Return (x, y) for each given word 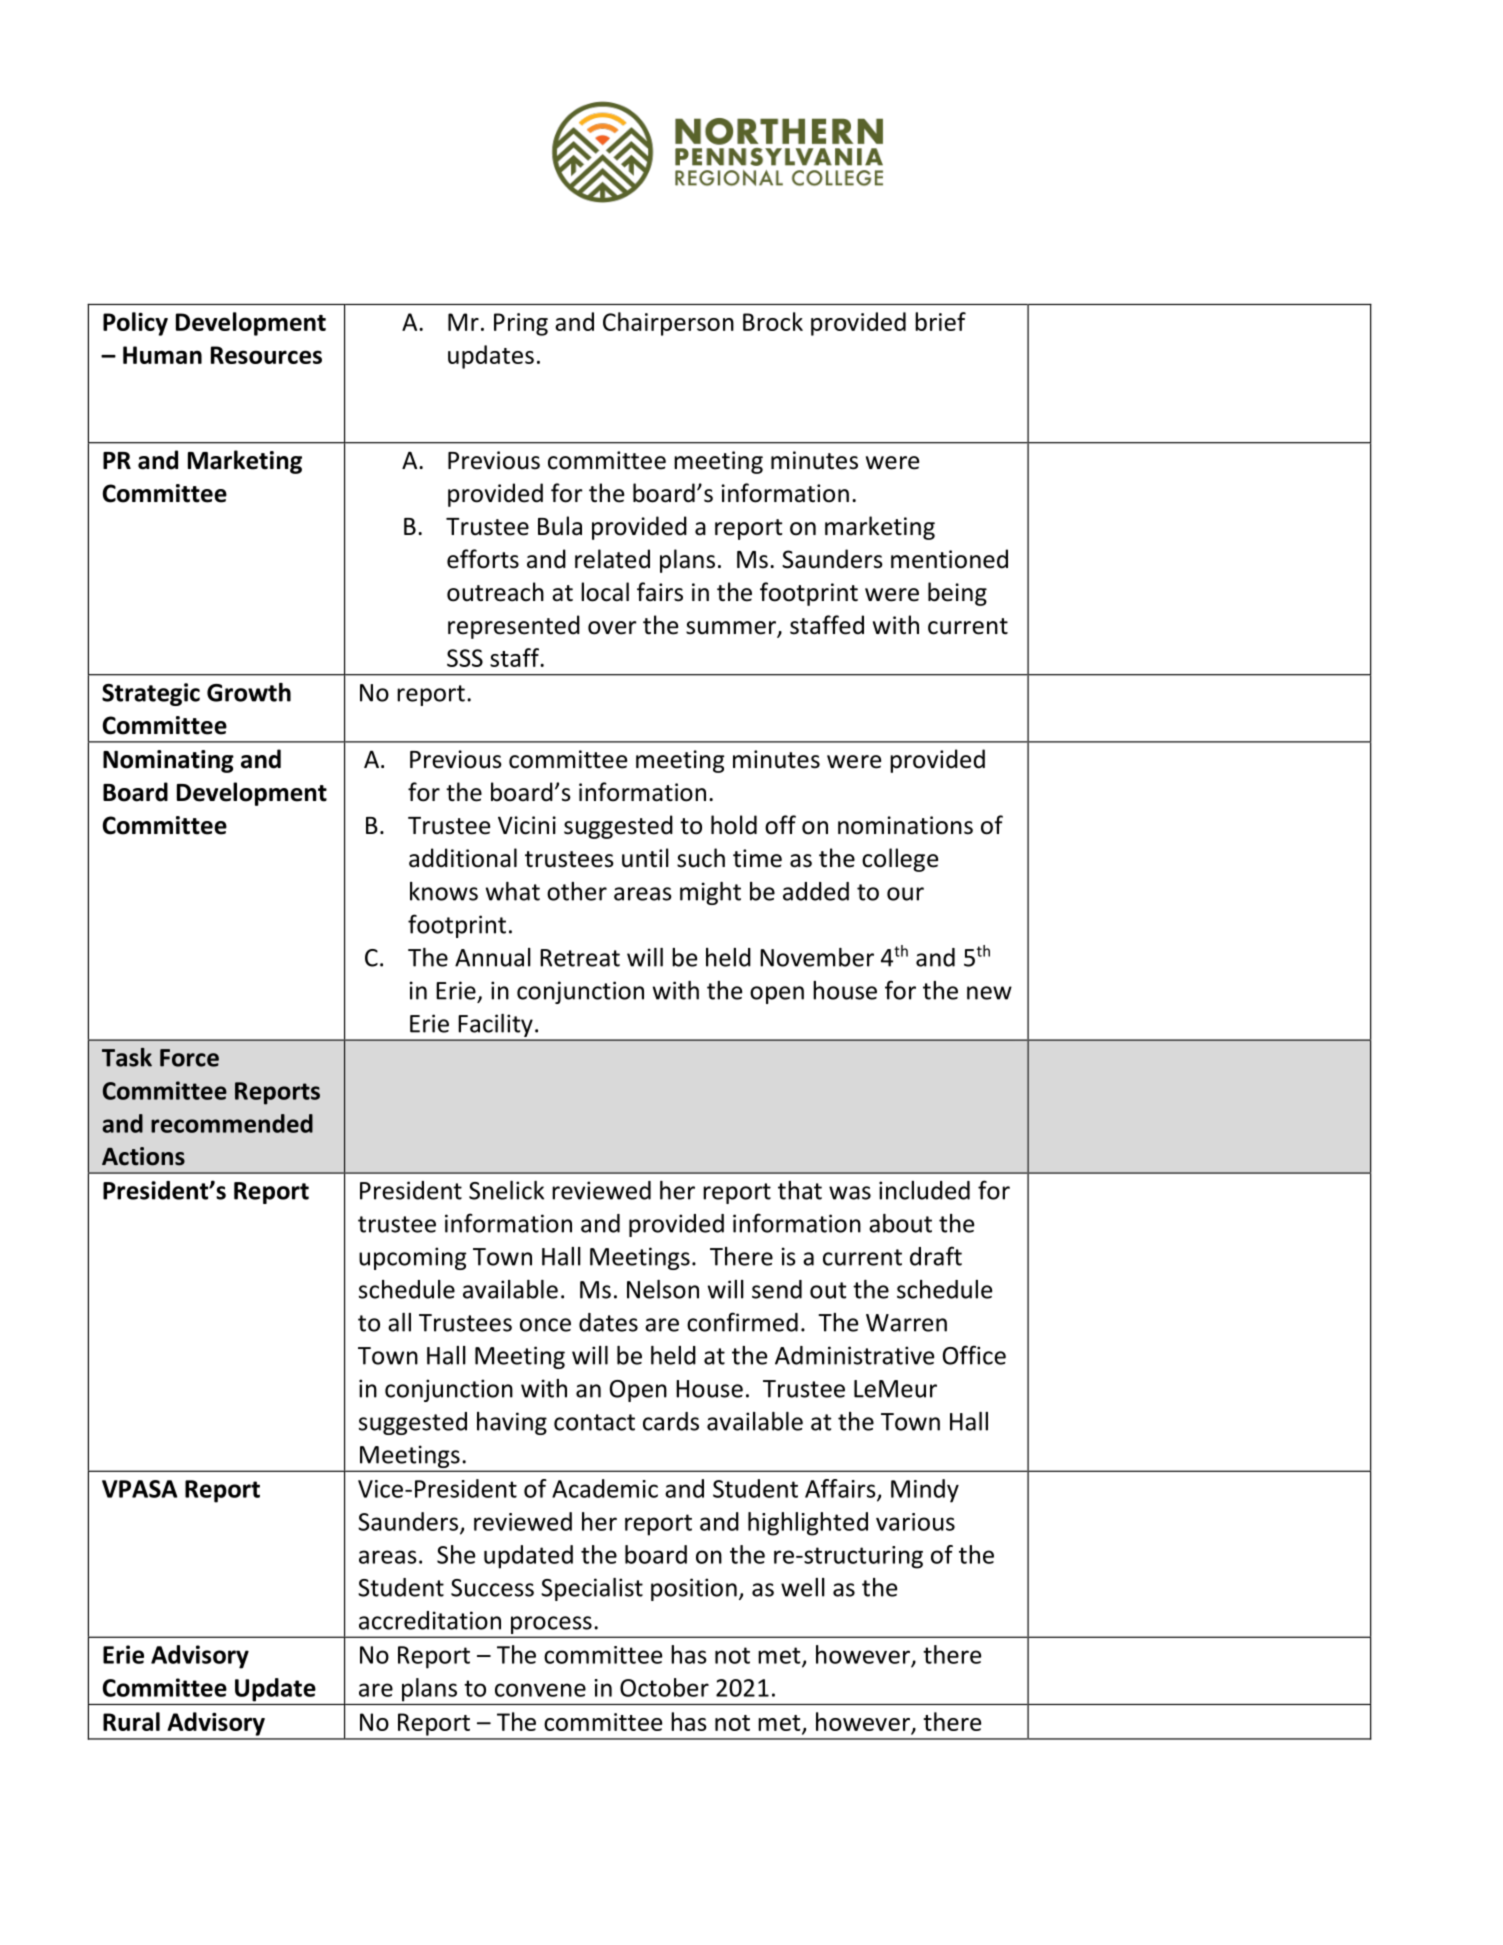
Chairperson (668, 324)
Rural (131, 1721)
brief (940, 321)
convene (540, 1690)
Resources (266, 355)
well (803, 1587)
